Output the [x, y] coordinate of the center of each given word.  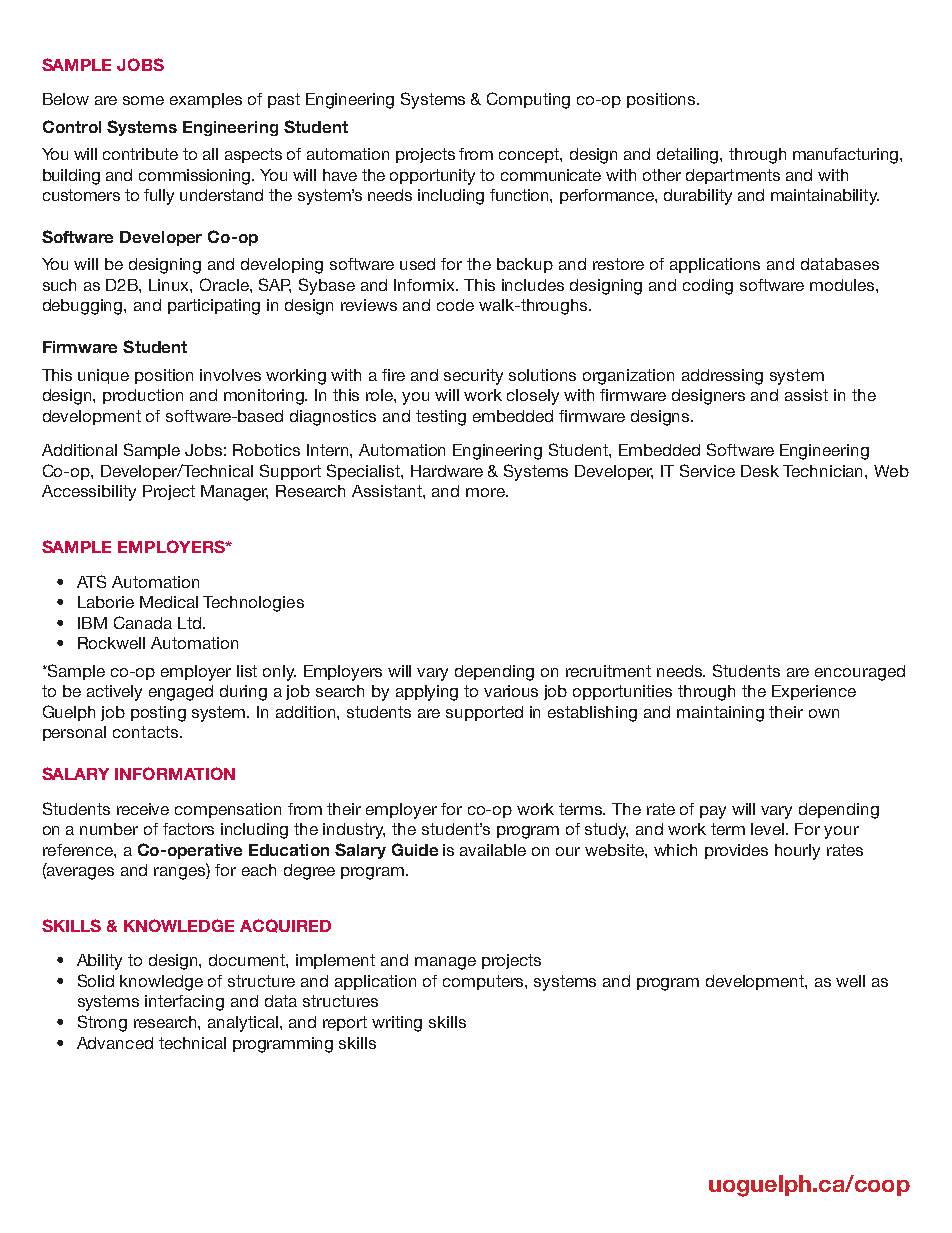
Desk [760, 471]
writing [397, 1024]
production [143, 396]
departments [733, 176]
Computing [528, 100]
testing [441, 418]
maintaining [720, 714]
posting [158, 714]
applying [427, 693]
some [143, 100]
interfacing [184, 1003]
